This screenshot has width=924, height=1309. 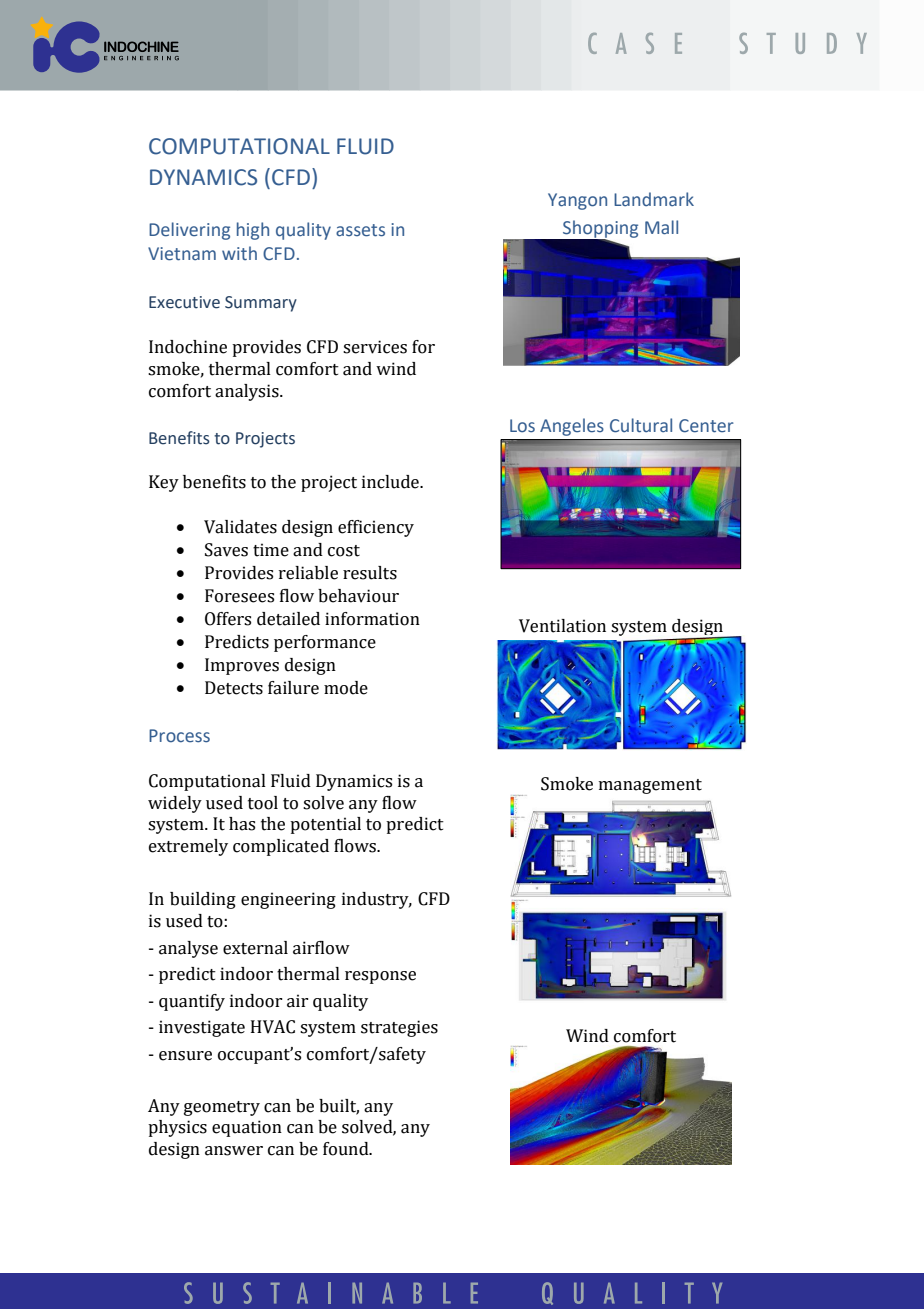 I want to click on efficiency, so click(x=376, y=528).
